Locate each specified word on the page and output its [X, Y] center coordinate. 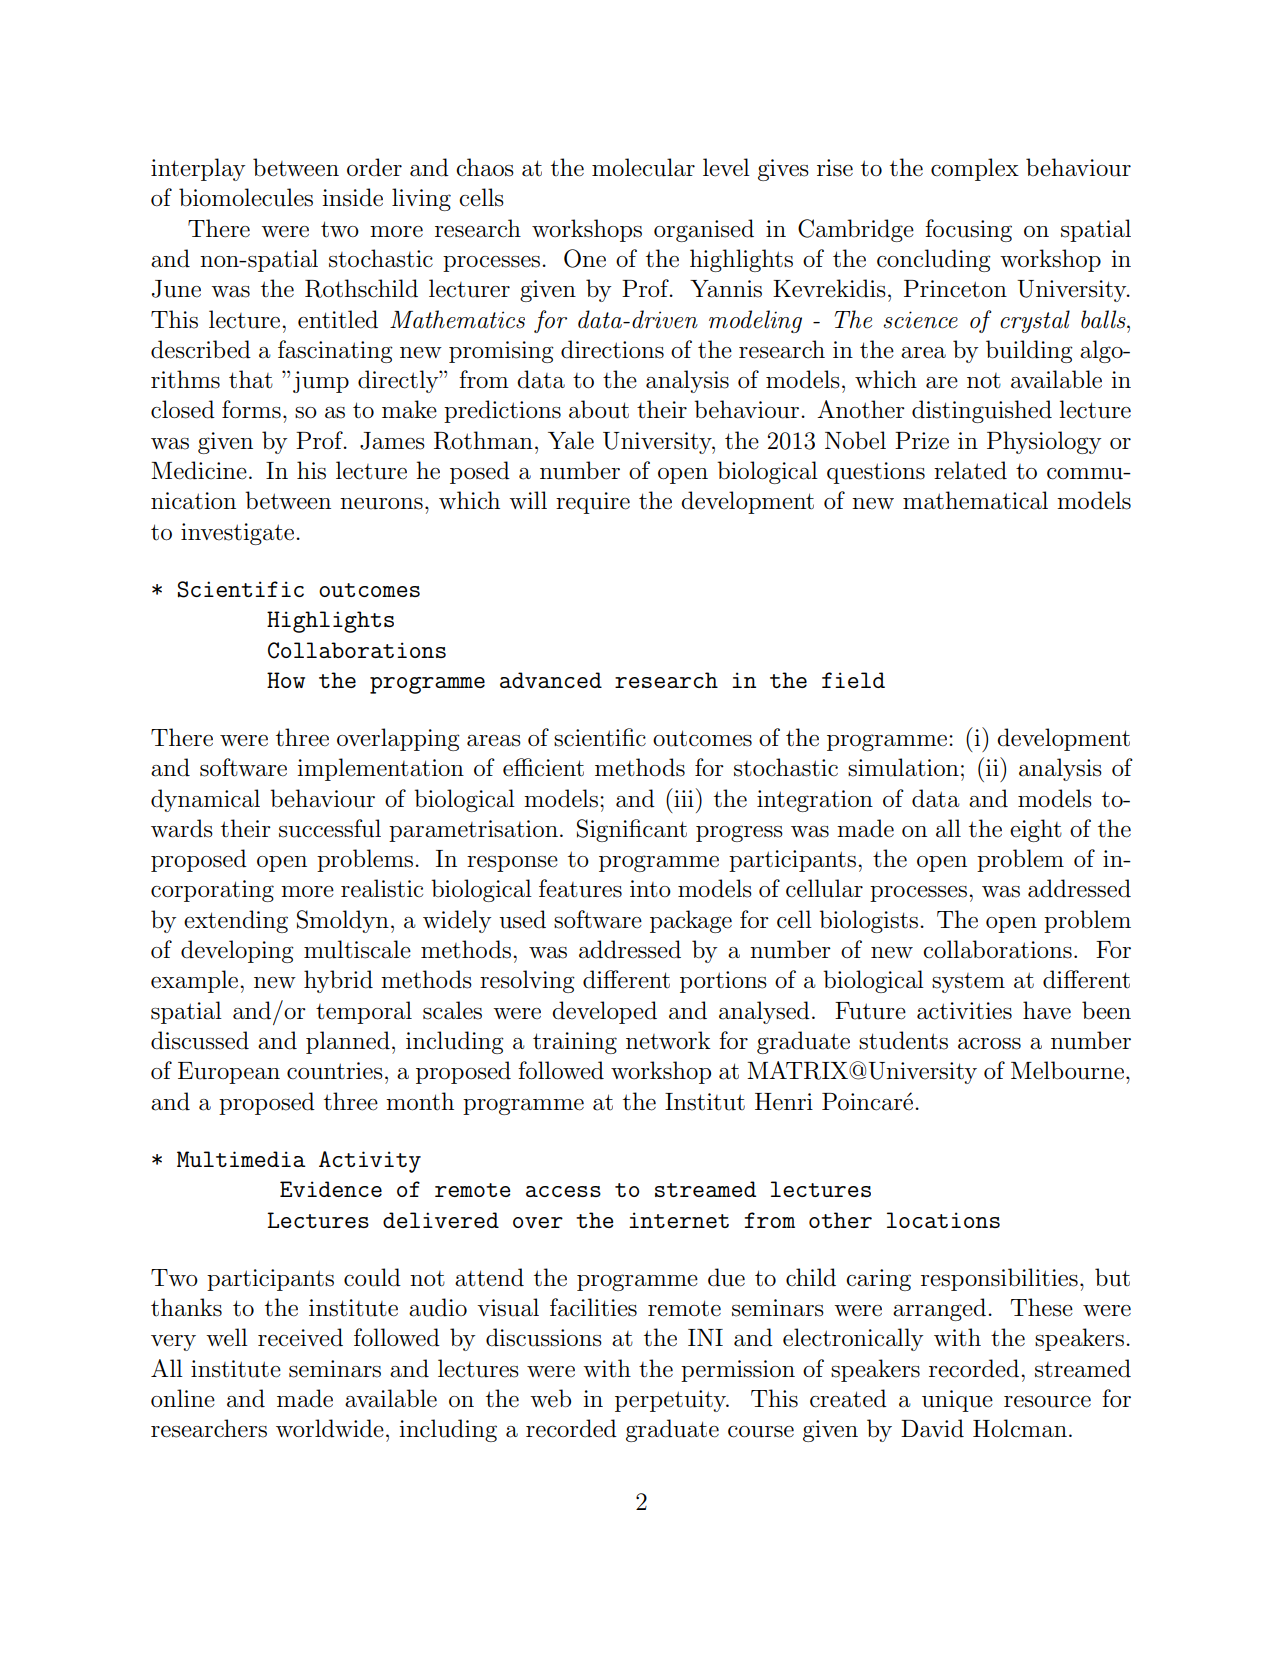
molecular [643, 167]
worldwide [330, 1428]
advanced [551, 680]
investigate [239, 534]
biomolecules [246, 197]
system [968, 983]
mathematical [975, 500]
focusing [968, 230]
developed [604, 1012]
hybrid [338, 981]
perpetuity [671, 1401]
